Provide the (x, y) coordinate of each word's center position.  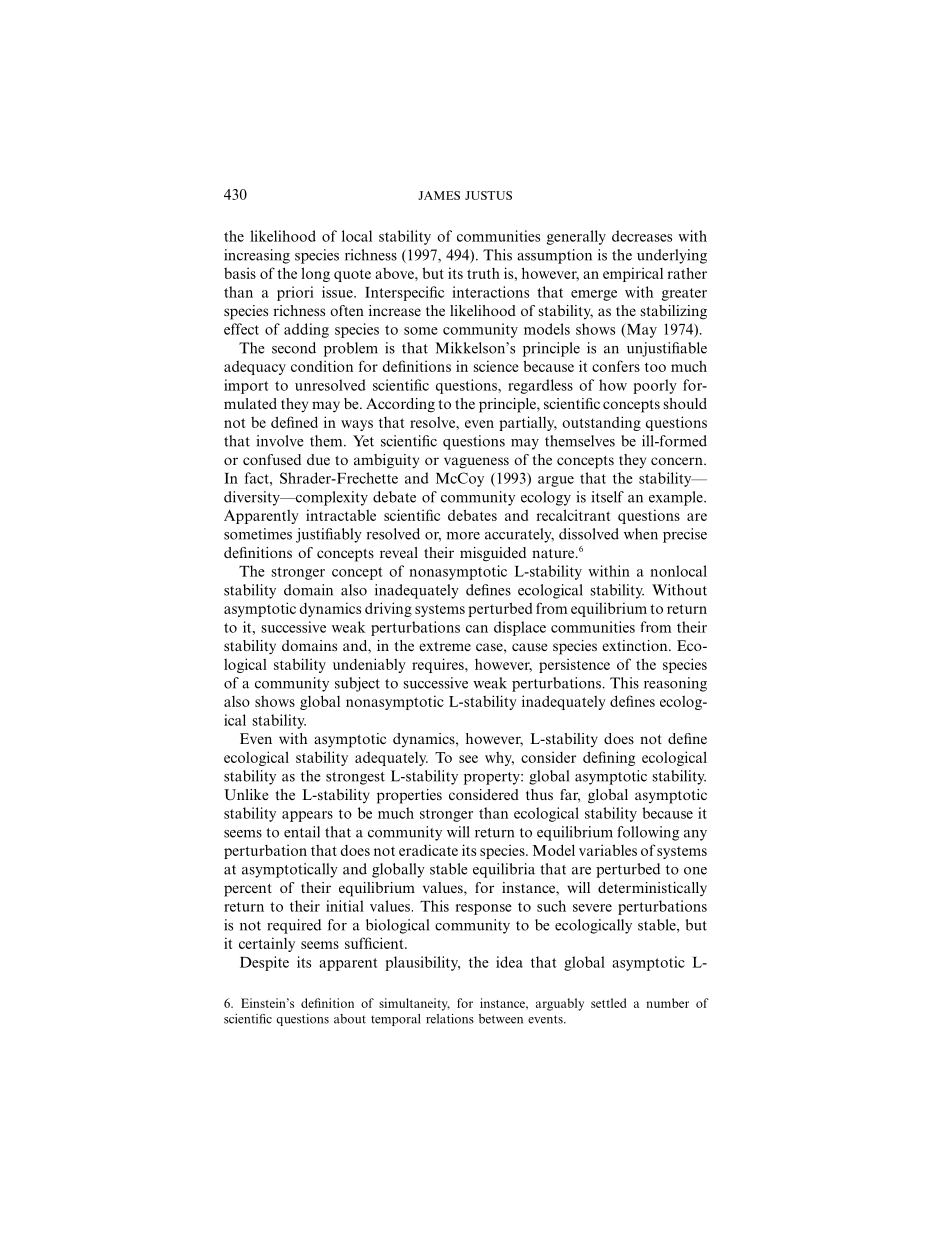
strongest (355, 778)
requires (439, 665)
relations (450, 1019)
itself (607, 497)
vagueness (476, 463)
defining (609, 758)
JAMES (439, 195)
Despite (264, 963)
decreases (642, 236)
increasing (257, 256)
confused (272, 459)
